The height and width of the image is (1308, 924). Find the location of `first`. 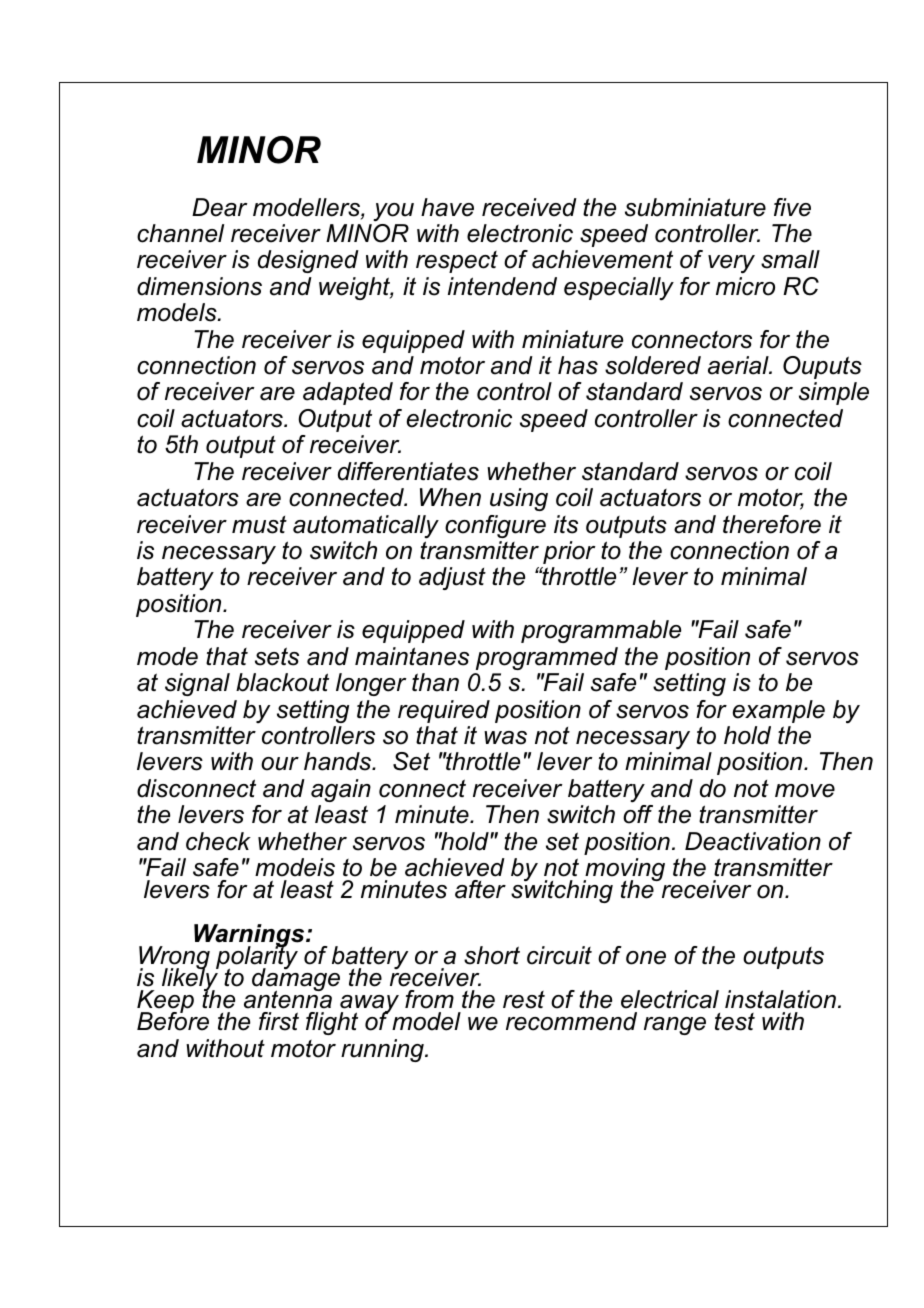

first is located at coordinates (279, 1021).
